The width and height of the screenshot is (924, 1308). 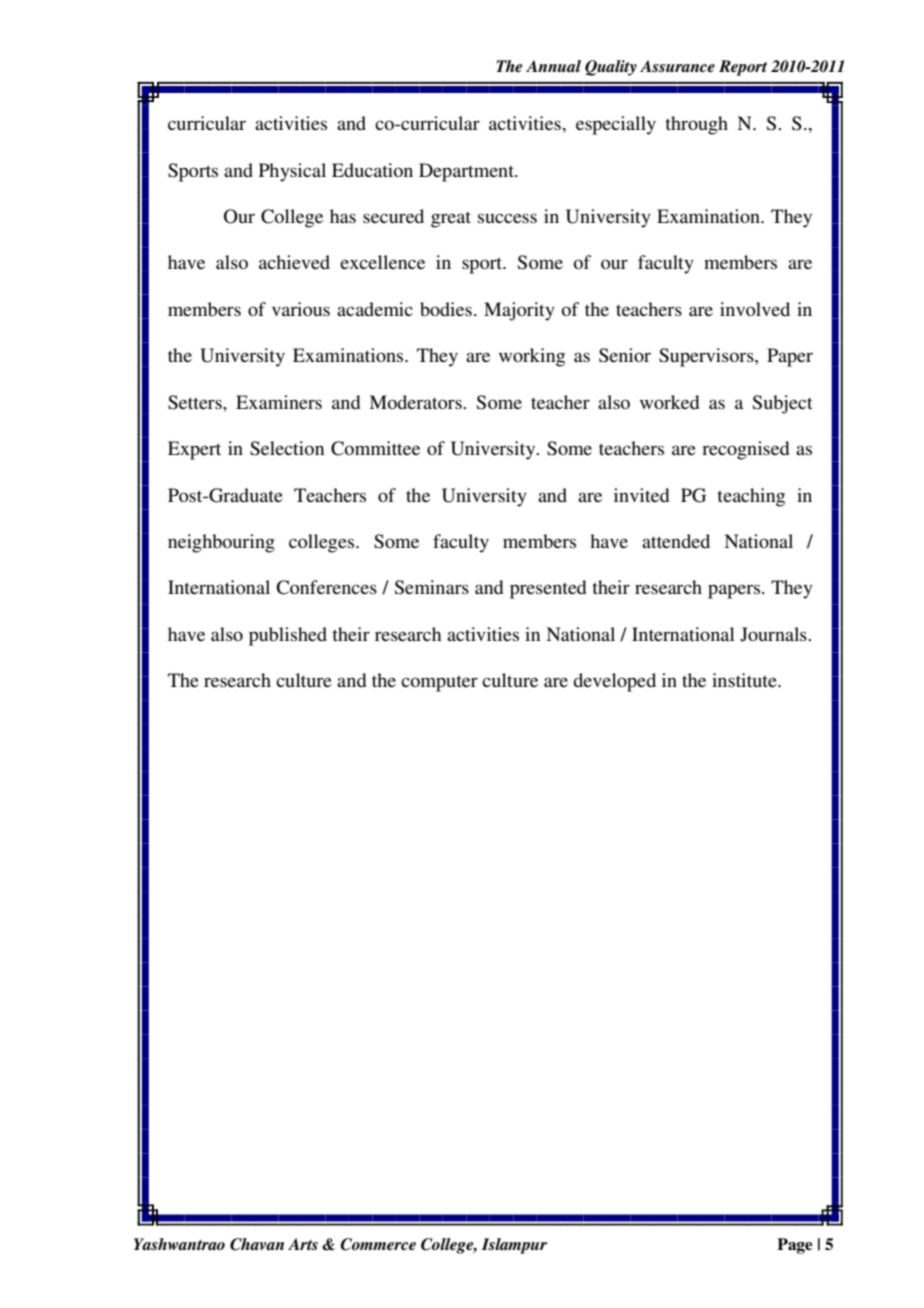 What do you see at coordinates (288, 636) in the screenshot?
I see `published` at bounding box center [288, 636].
